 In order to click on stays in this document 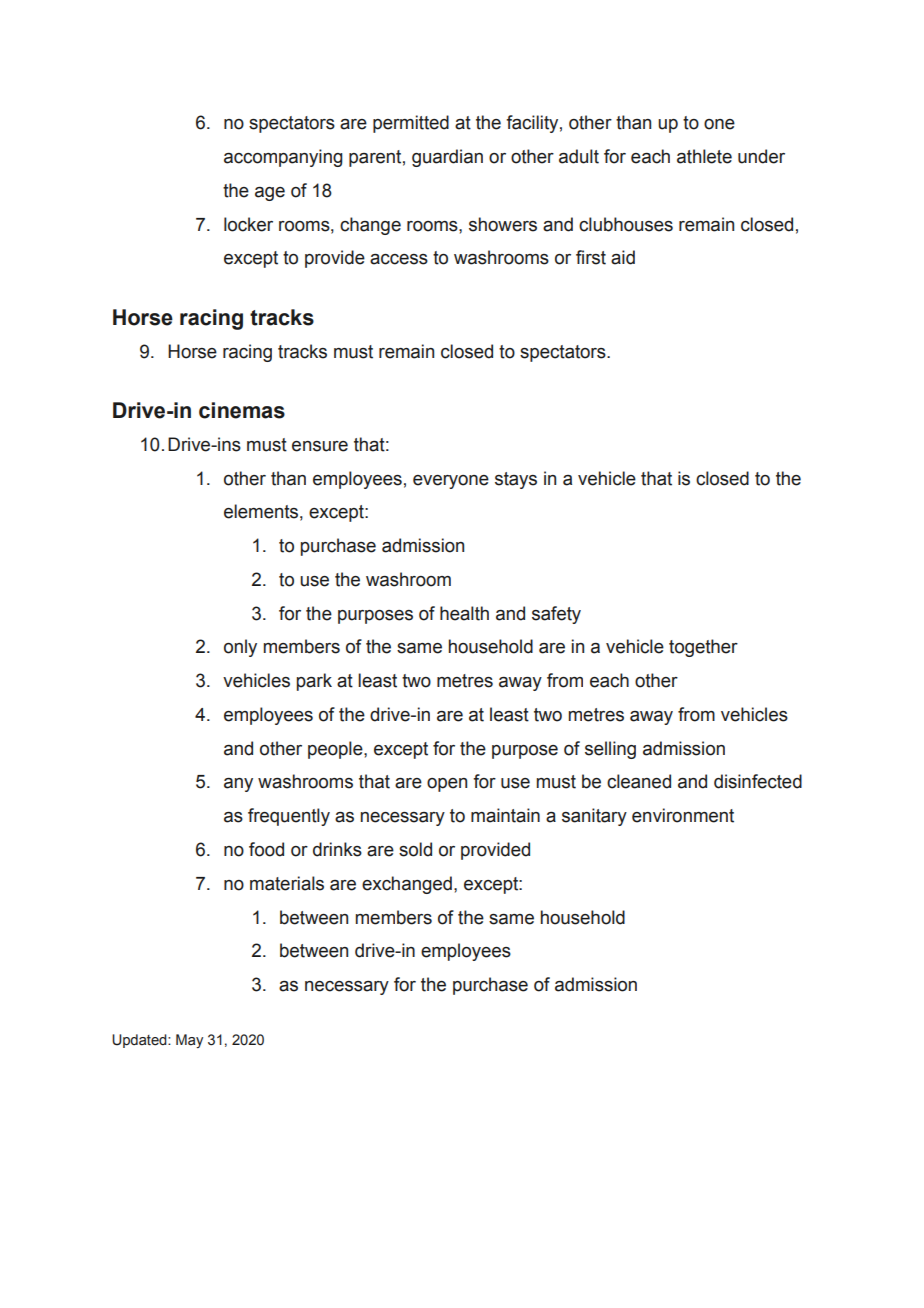, I will do `click(516, 480)`.
